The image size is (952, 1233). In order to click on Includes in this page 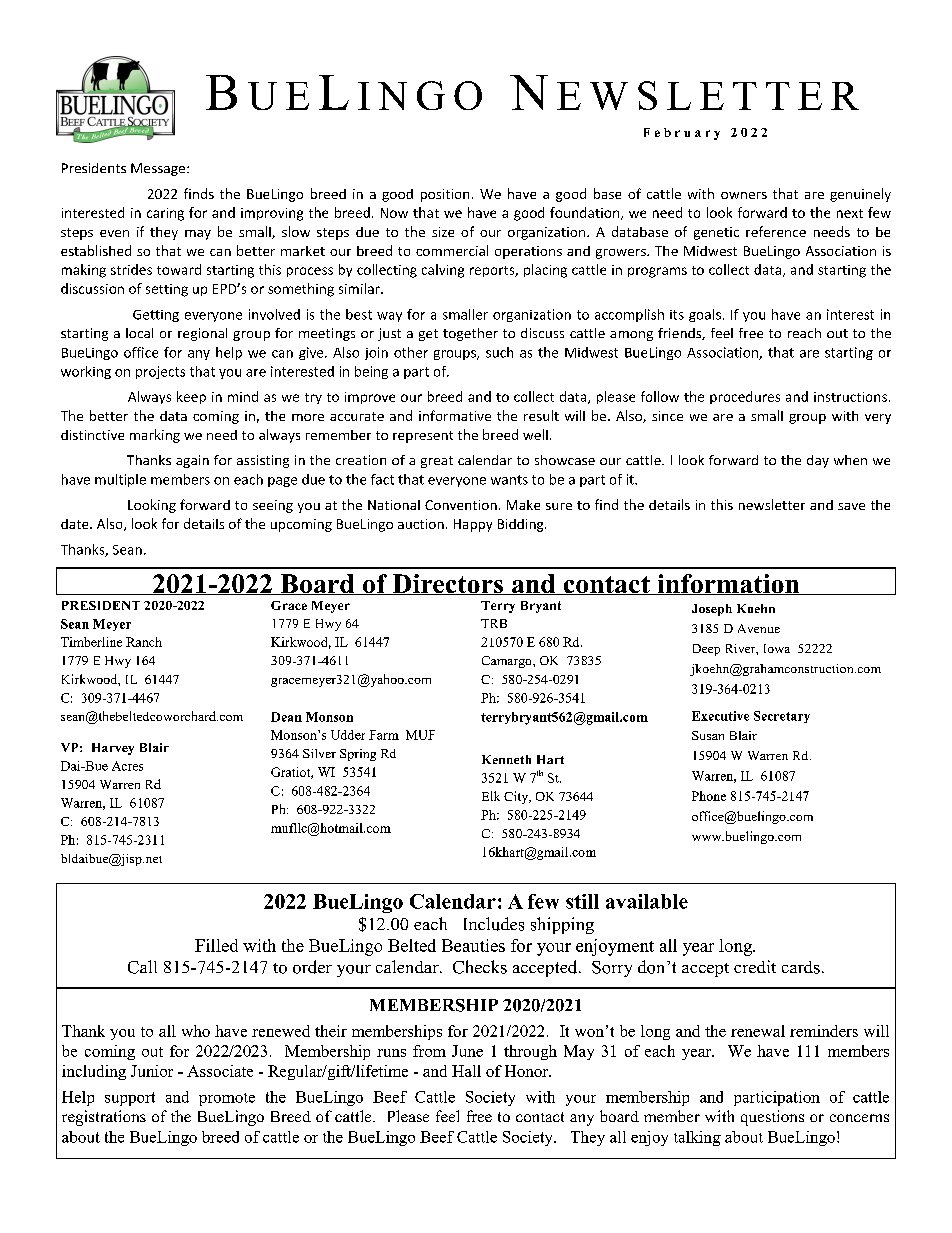, I will do `click(494, 924)`.
